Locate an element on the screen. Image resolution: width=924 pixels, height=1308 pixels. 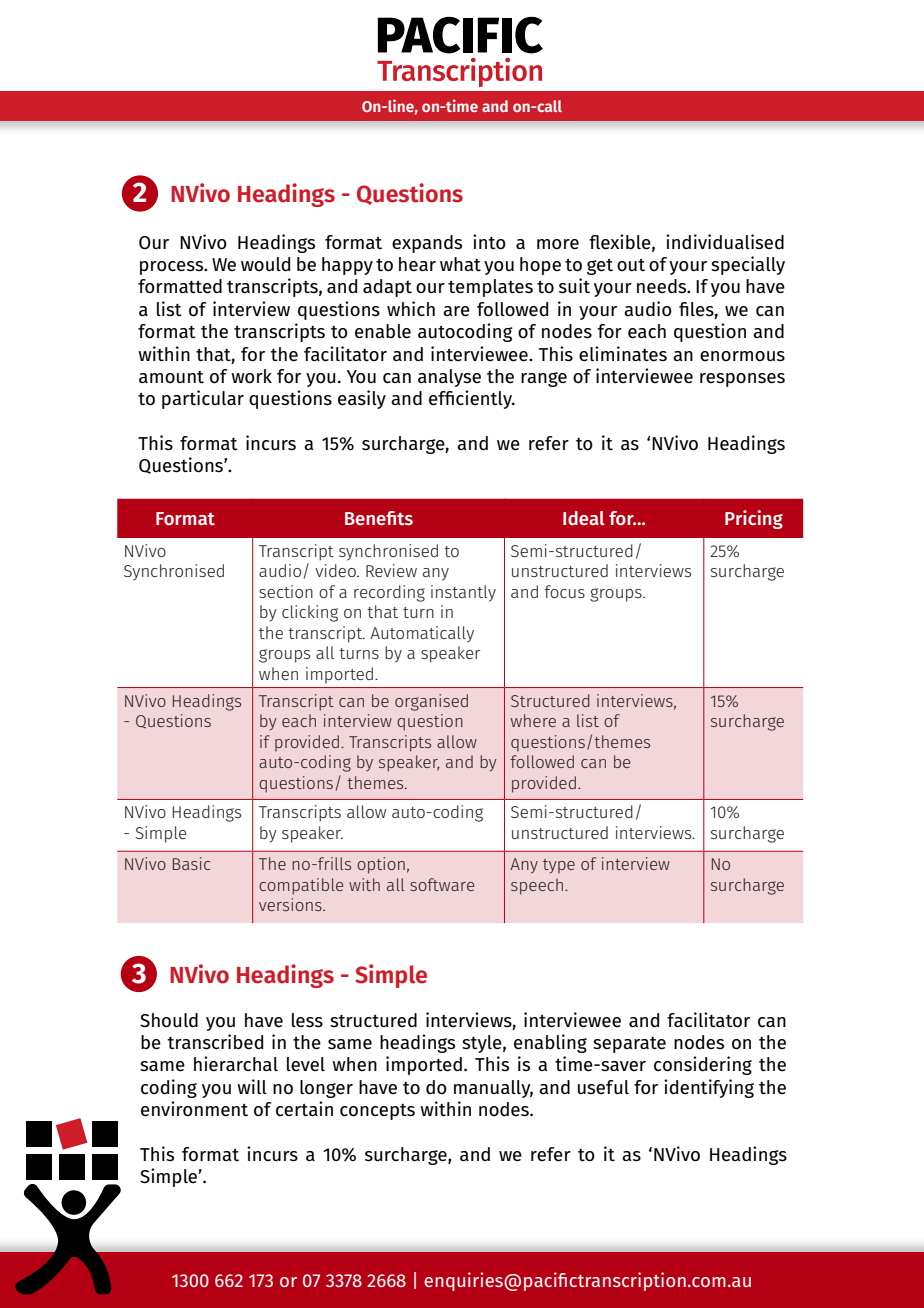
out is located at coordinates (631, 265).
